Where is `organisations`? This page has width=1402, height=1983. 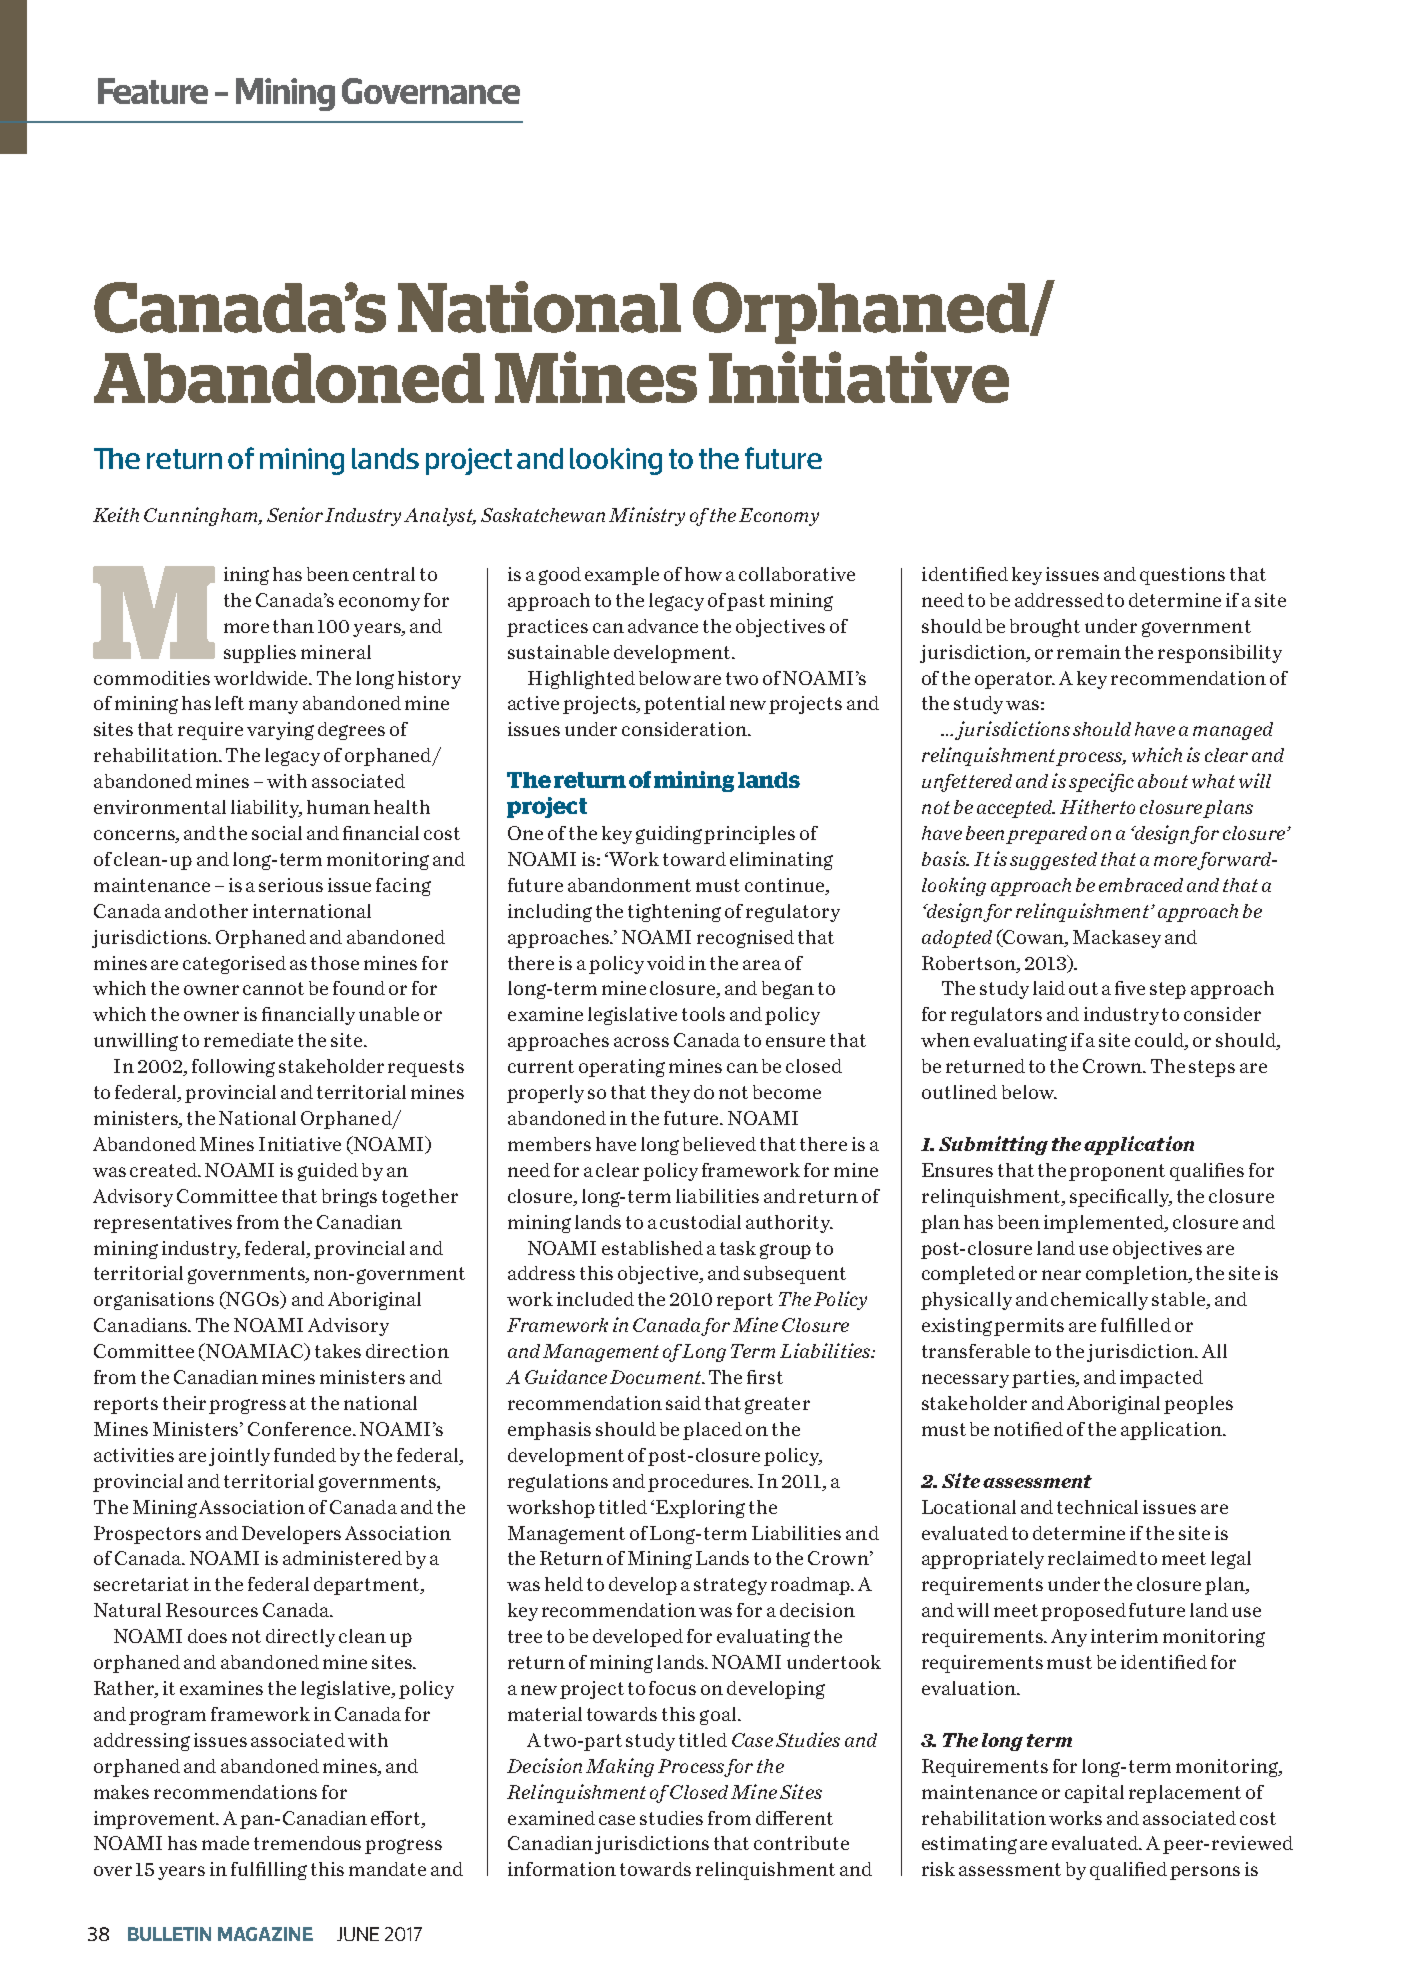 organisations is located at coordinates (154, 1301).
